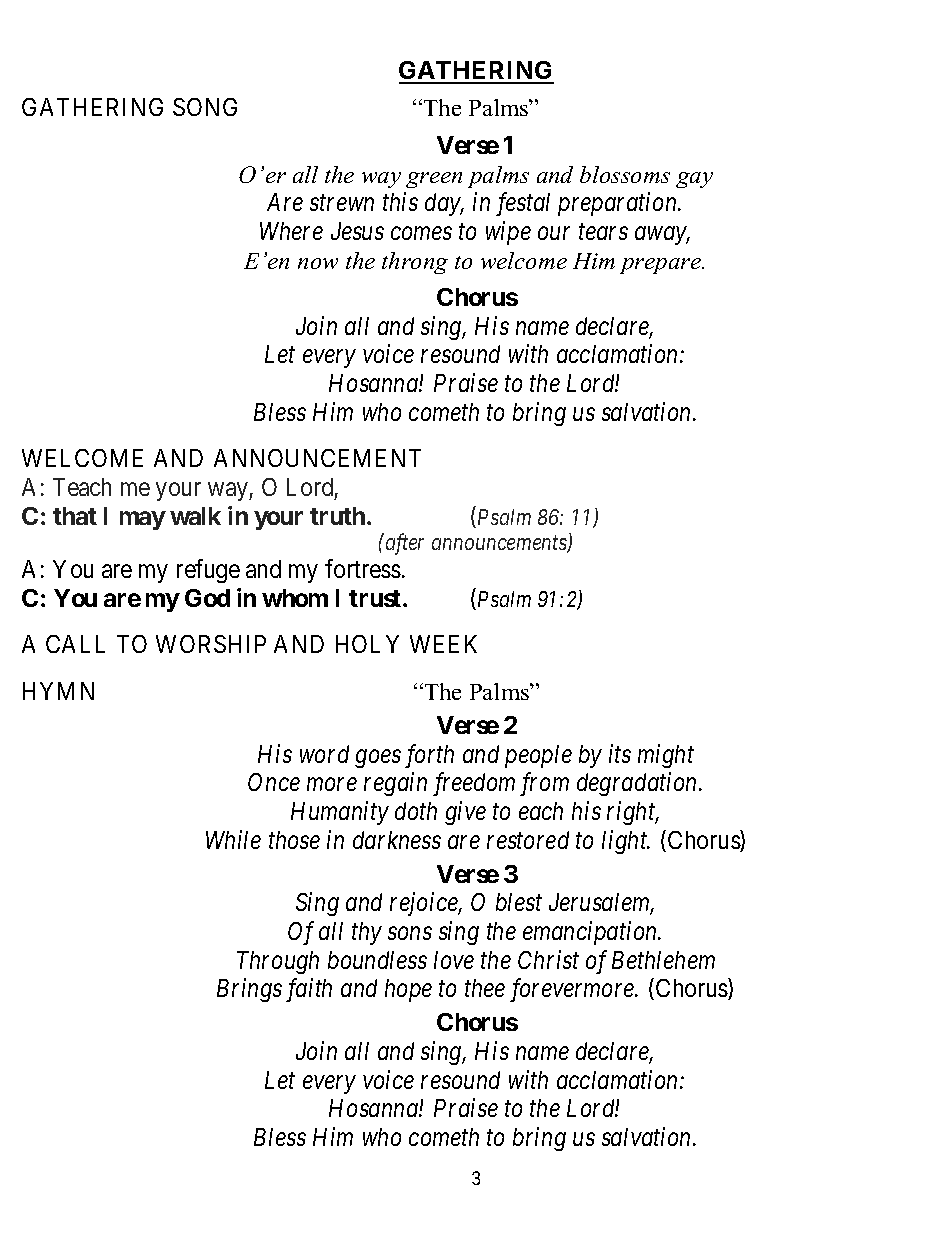 The width and height of the page is (952, 1233). Describe the element at coordinates (378, 759) in the page. I see `goes` at that location.
